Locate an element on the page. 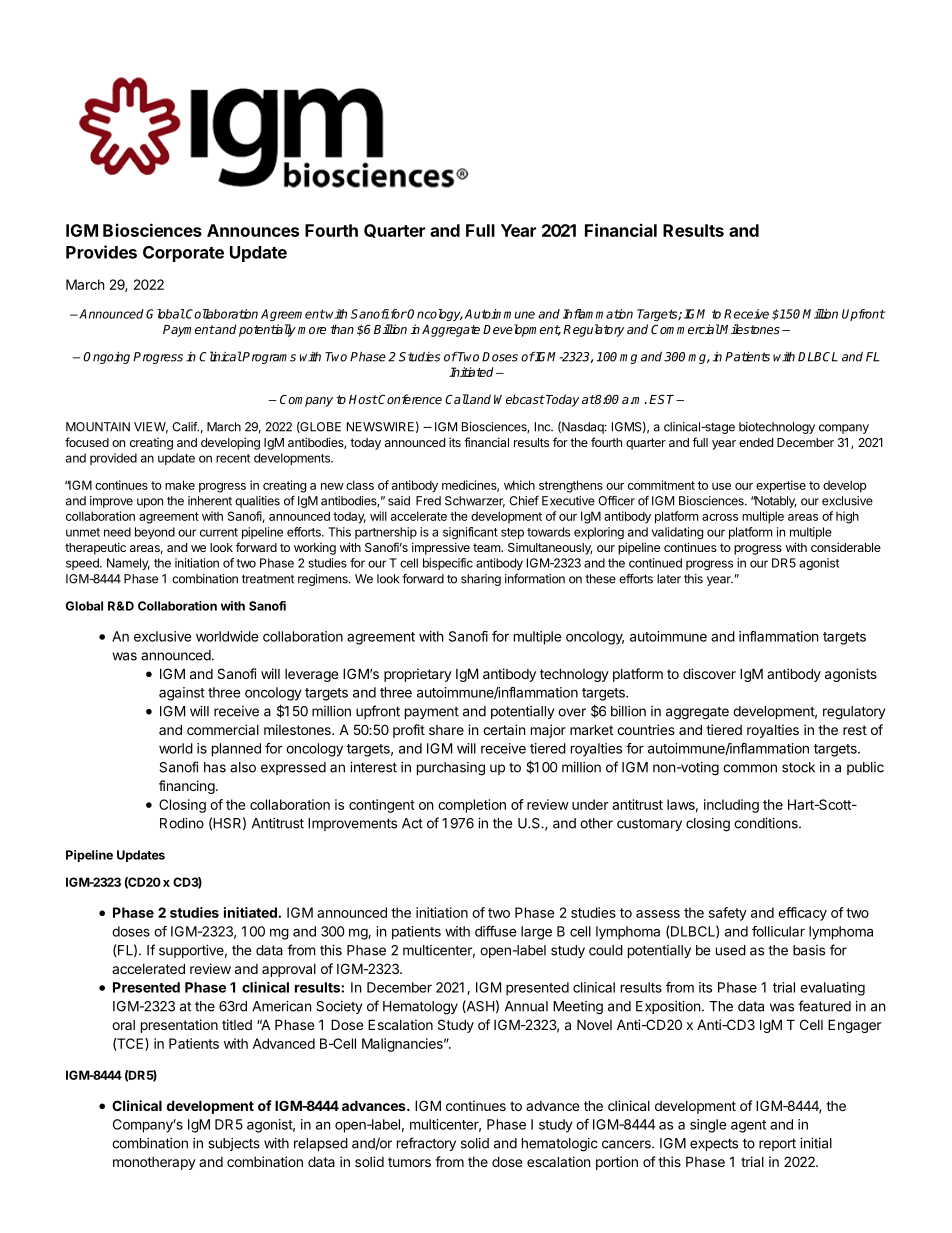 Image resolution: width=952 pixels, height=1233 pixels. financing is located at coordinates (187, 787).
